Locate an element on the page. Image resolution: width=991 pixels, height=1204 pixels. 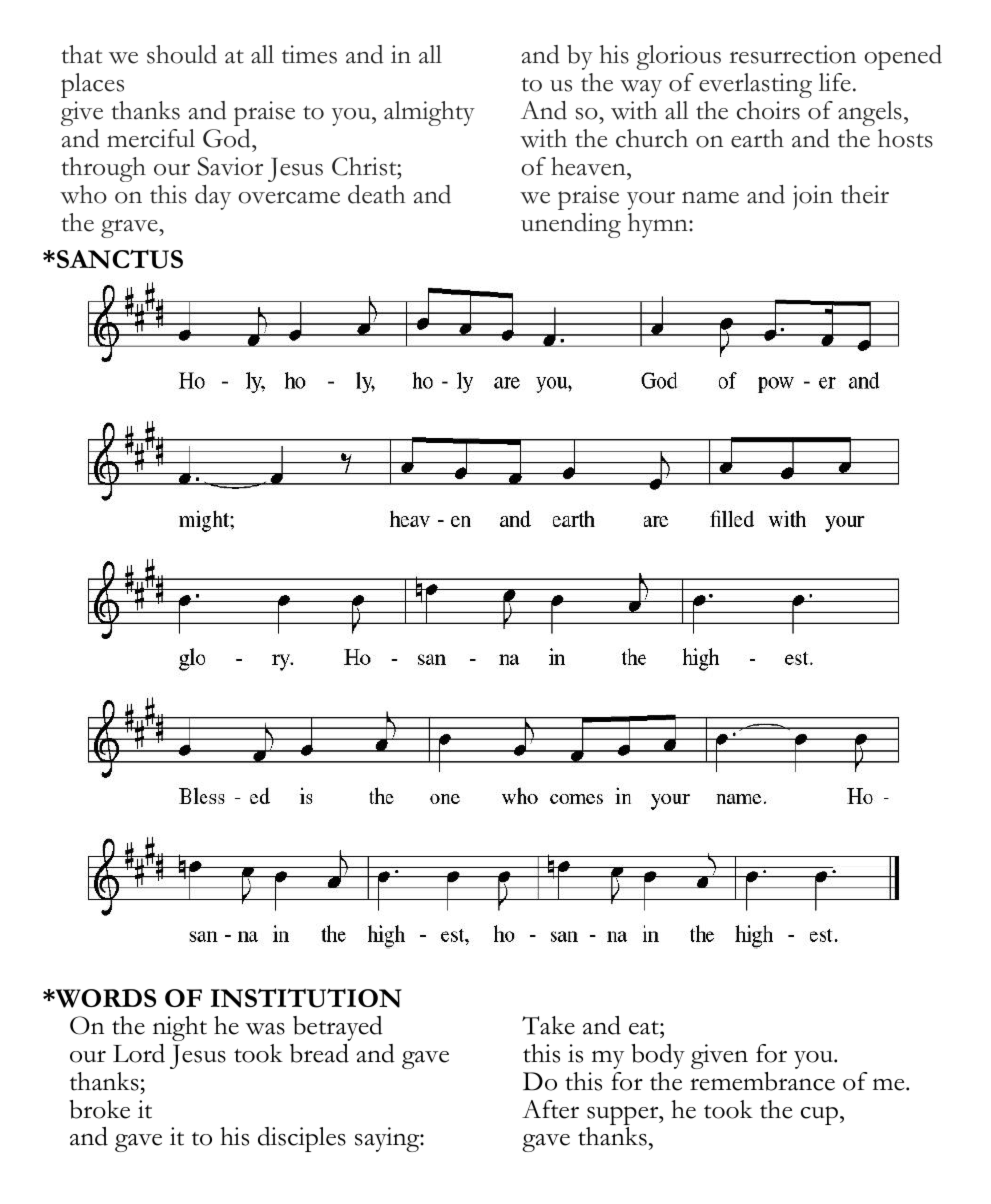
unending is located at coordinates (571, 225).
